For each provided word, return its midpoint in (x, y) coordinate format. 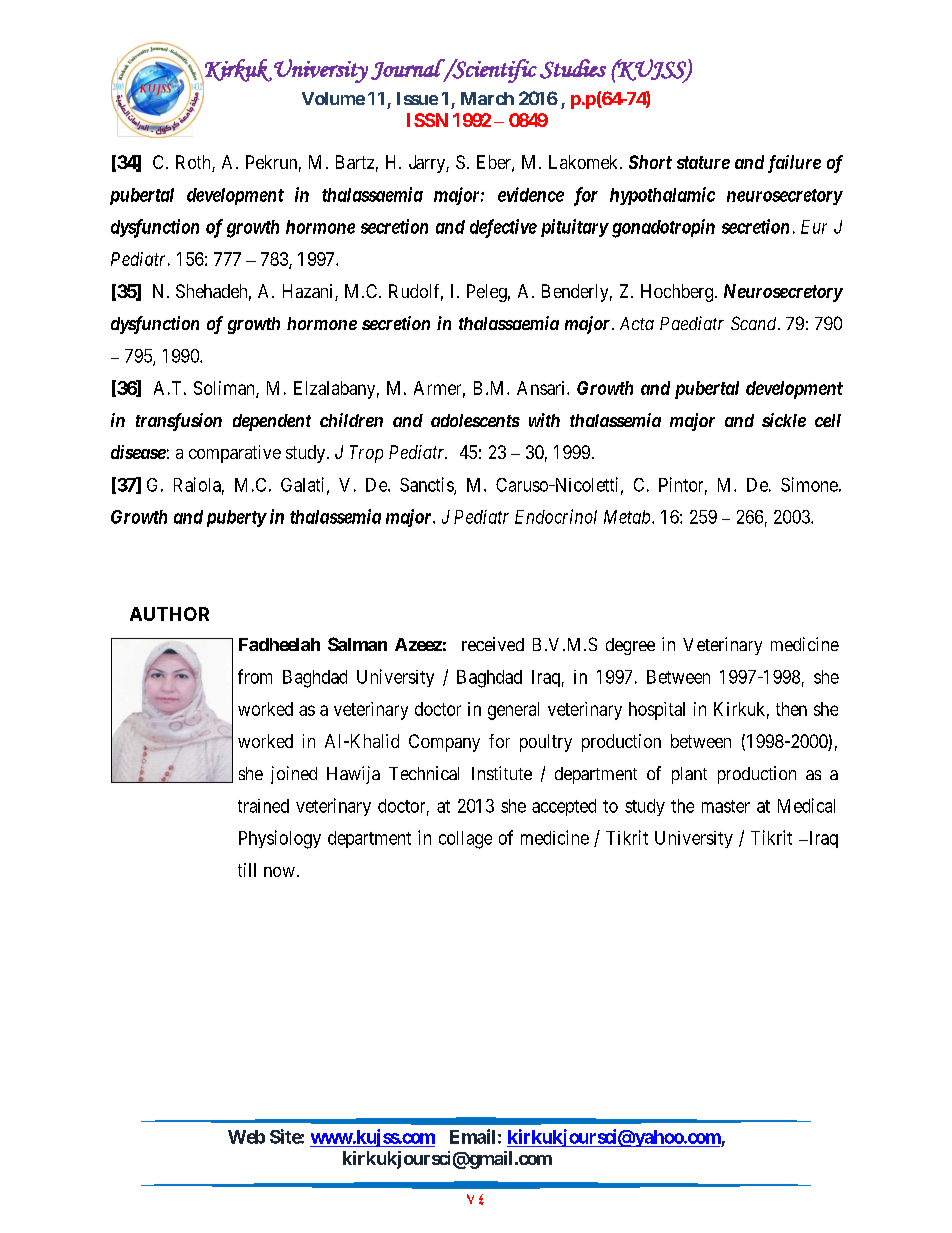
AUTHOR (169, 614)
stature (703, 162)
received (493, 644)
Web (246, 1137)
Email (472, 1136)
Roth (194, 163)
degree (630, 646)
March (487, 98)
